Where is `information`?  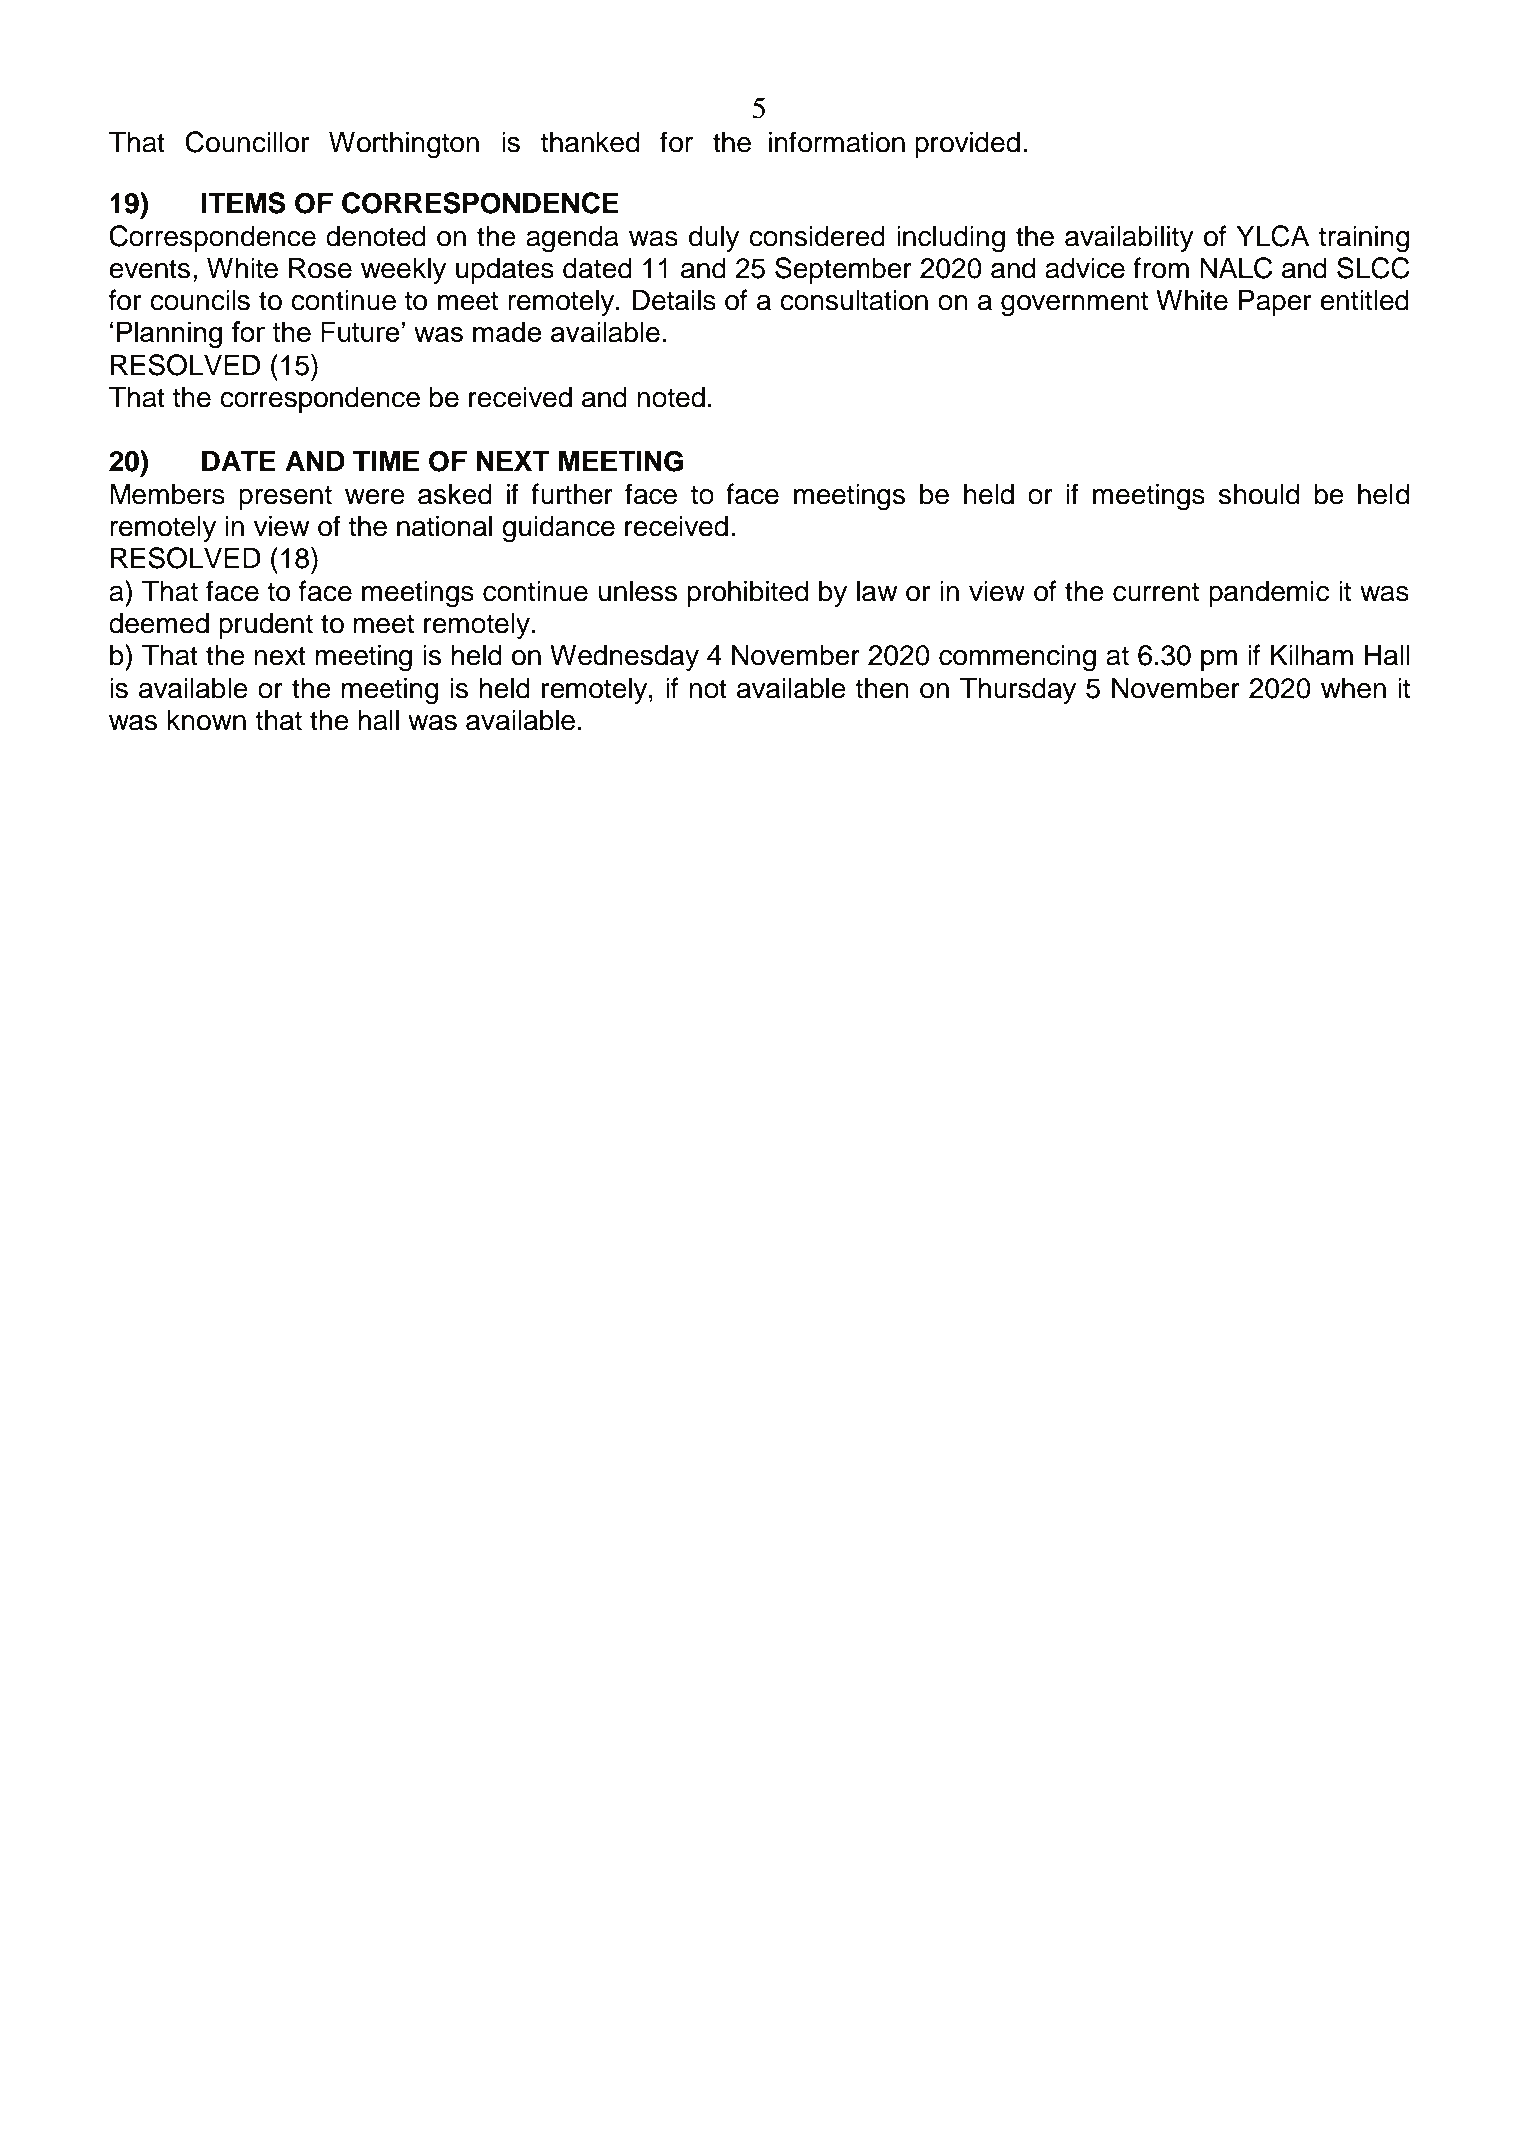 information is located at coordinates (837, 142).
